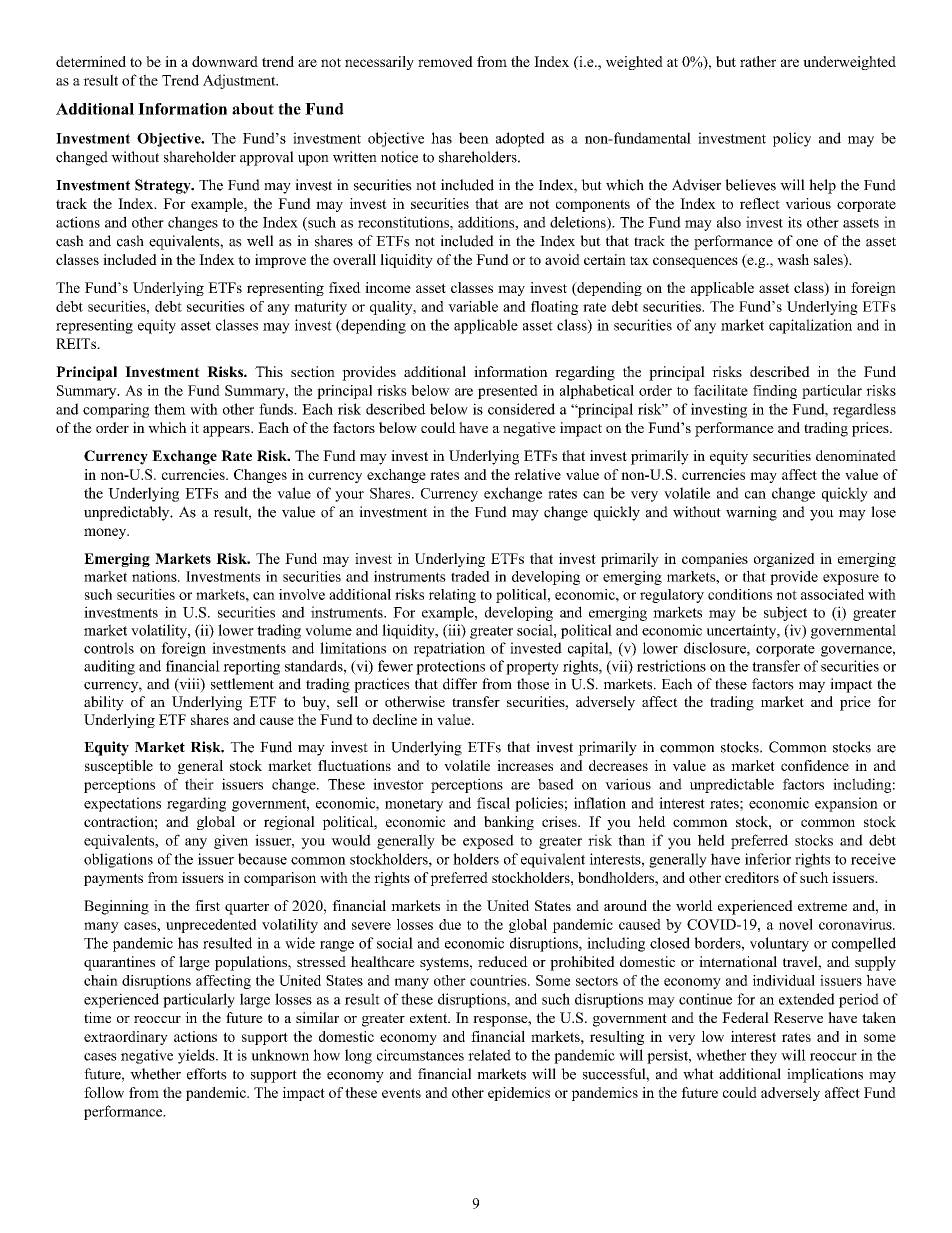 This screenshot has height=1233, width=952. Describe the element at coordinates (775, 392) in the screenshot. I see `finding` at that location.
